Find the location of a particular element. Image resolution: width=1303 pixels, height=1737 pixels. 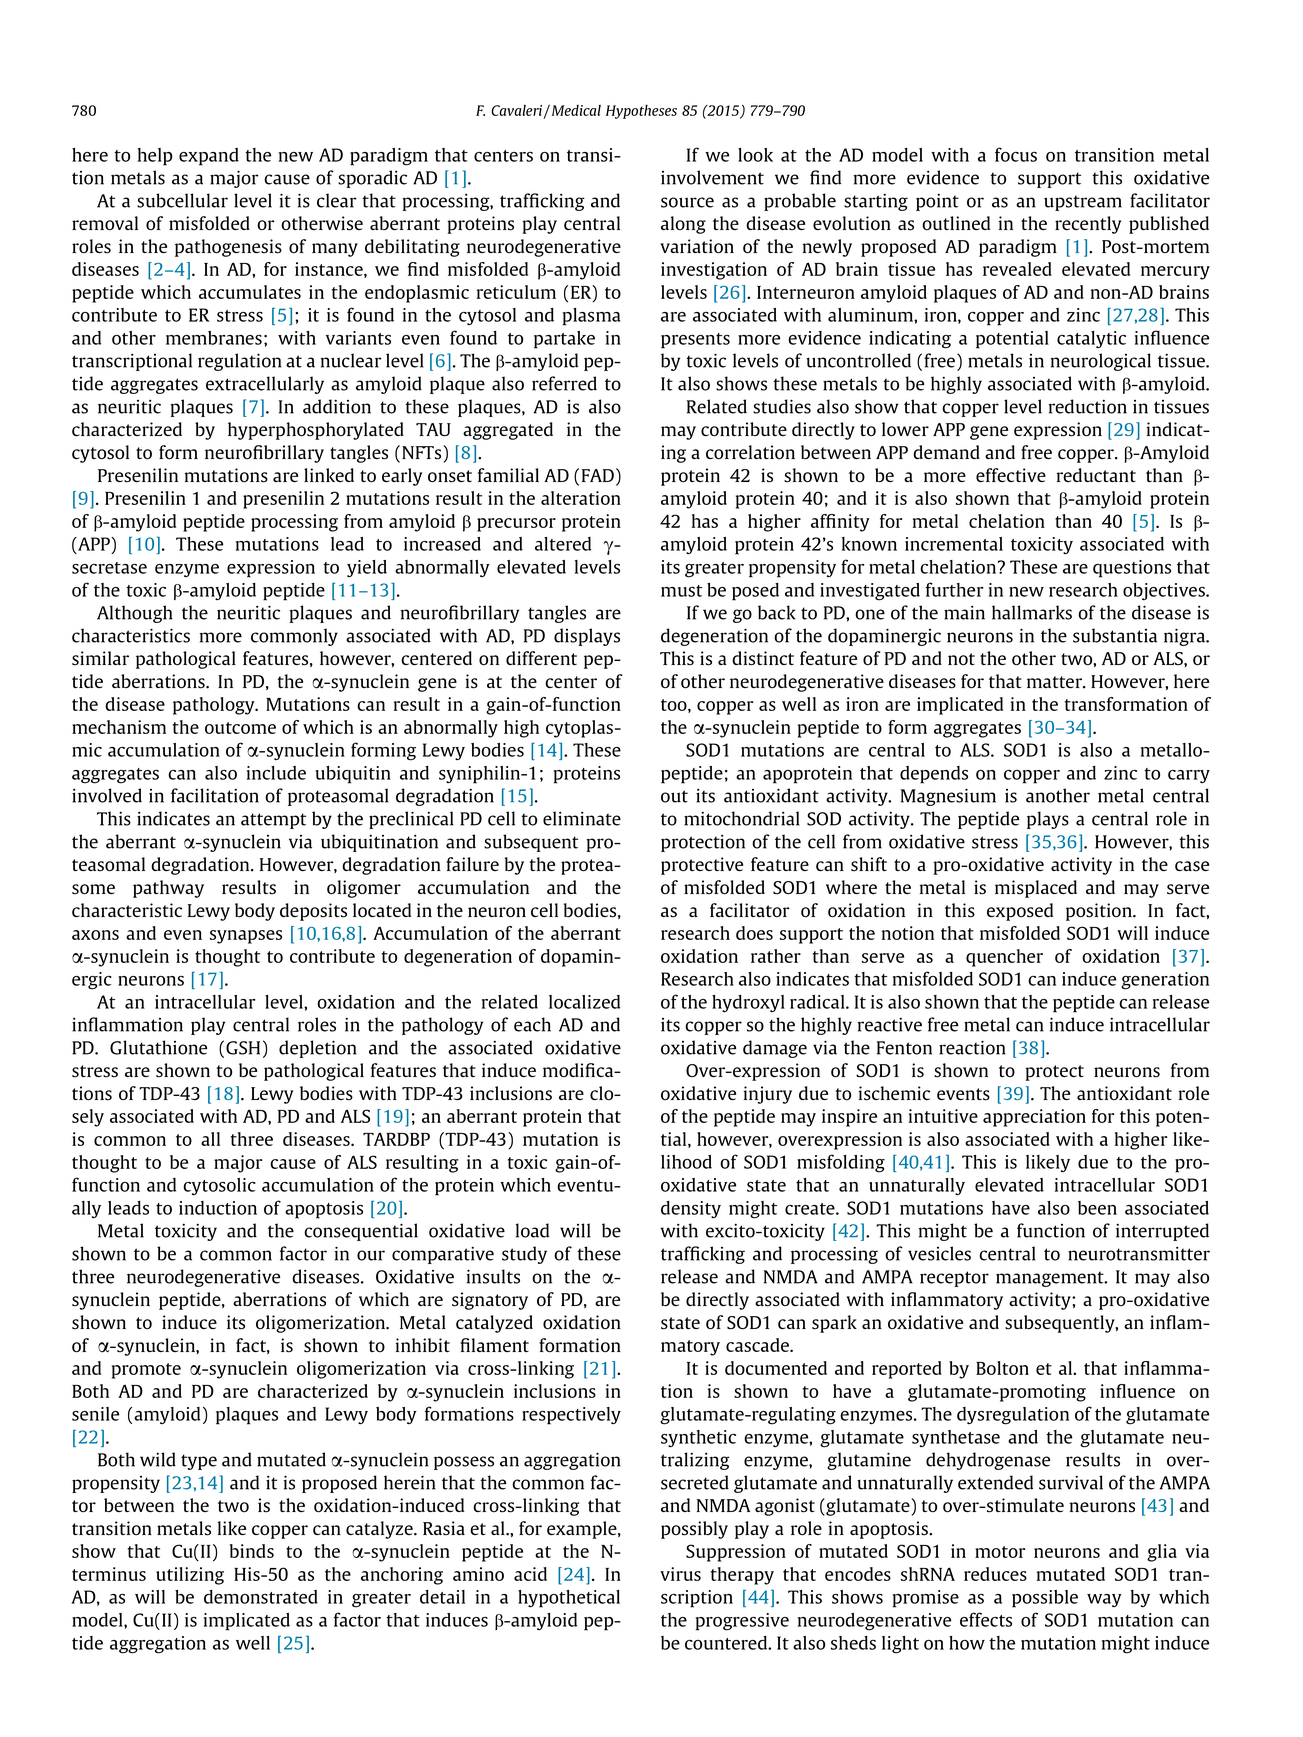

demonstrated is located at coordinates (261, 1597).
